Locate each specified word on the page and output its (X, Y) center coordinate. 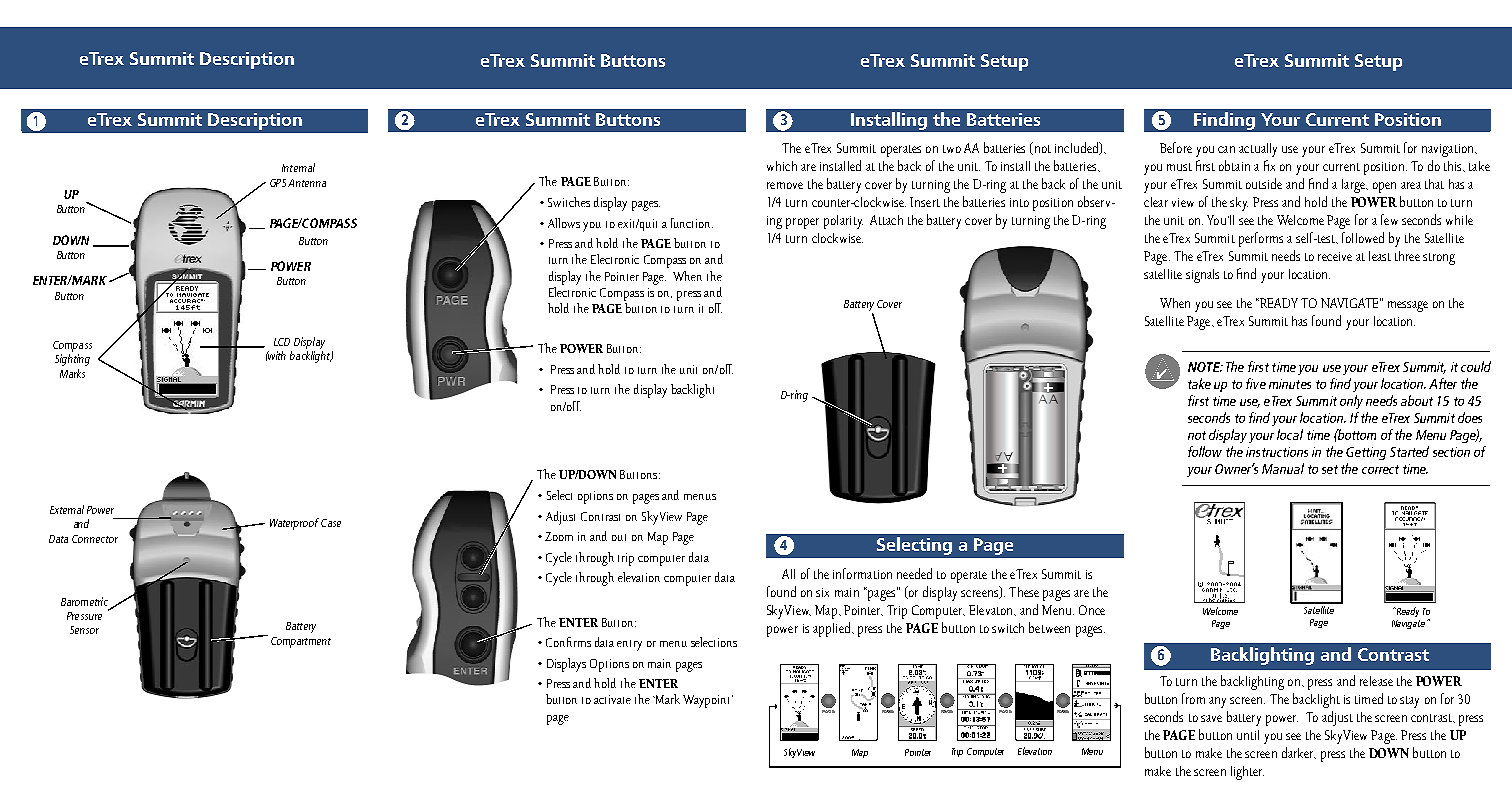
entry (629, 645)
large (1354, 186)
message (1408, 306)
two (952, 149)
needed (914, 573)
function (692, 223)
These (1024, 592)
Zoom (559, 536)
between (1049, 627)
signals (1202, 276)
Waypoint (708, 701)
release (1376, 681)
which (782, 166)
